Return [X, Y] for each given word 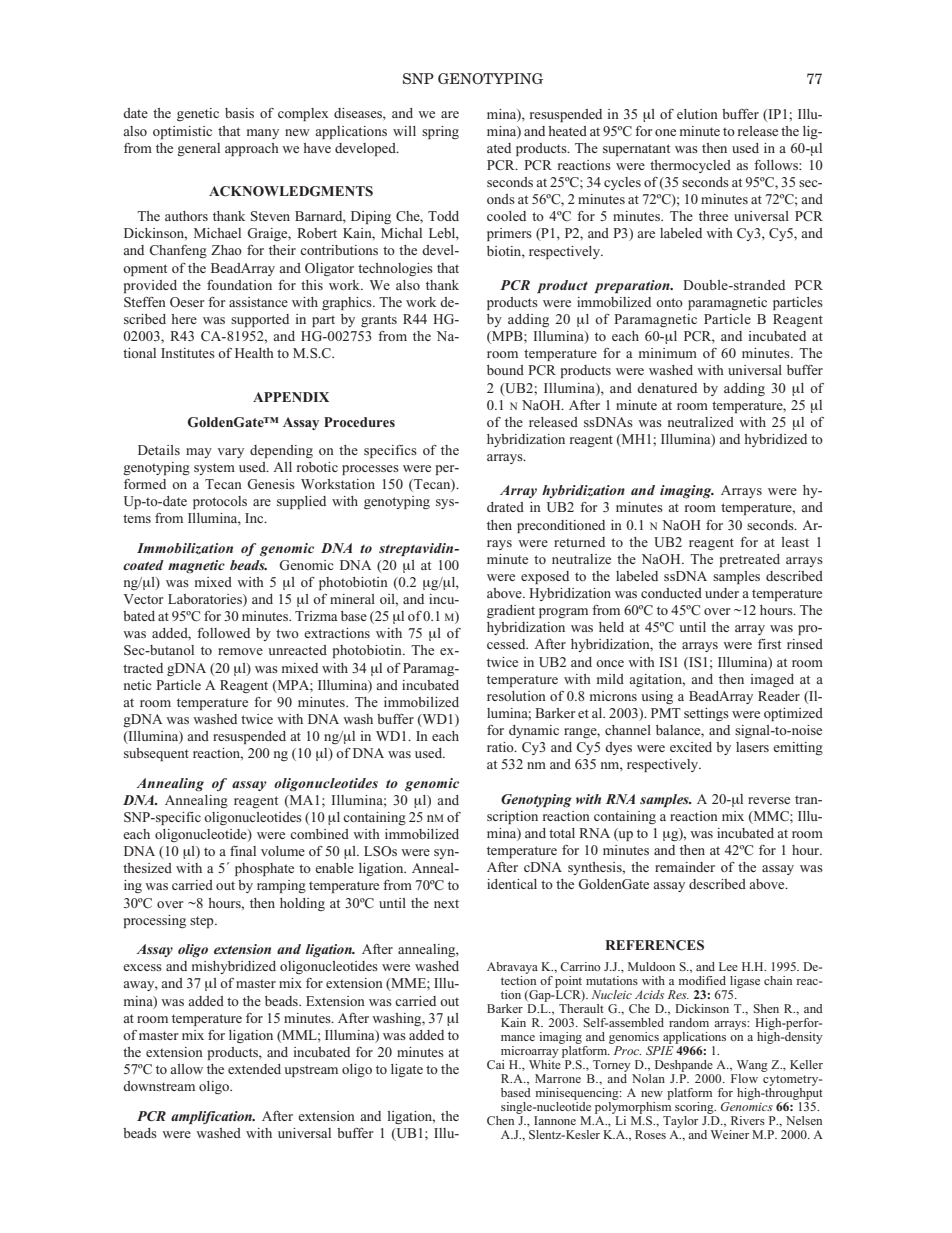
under [722, 593]
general [198, 149]
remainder [685, 867]
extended [254, 1069]
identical [512, 884]
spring [440, 132]
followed [223, 633]
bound [505, 370]
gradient [511, 611]
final [243, 851]
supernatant [636, 150]
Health [254, 353]
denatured [667, 388]
